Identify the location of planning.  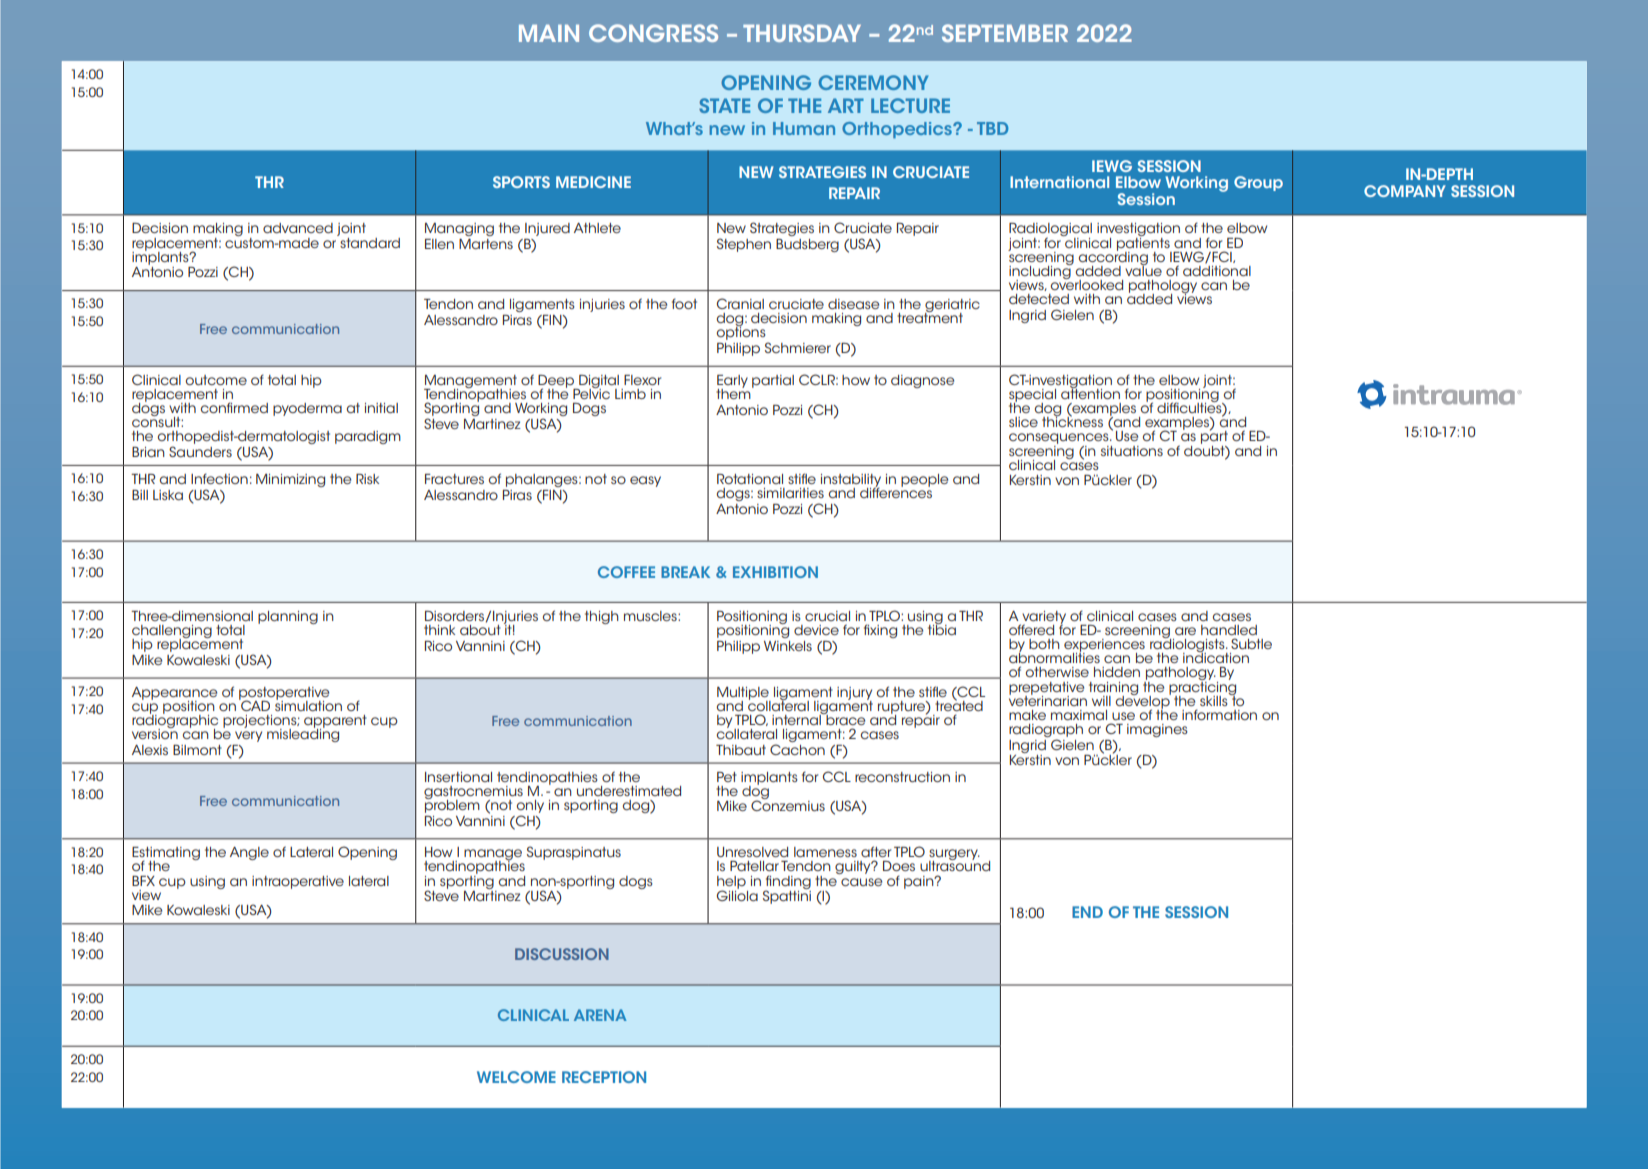
(288, 617).
